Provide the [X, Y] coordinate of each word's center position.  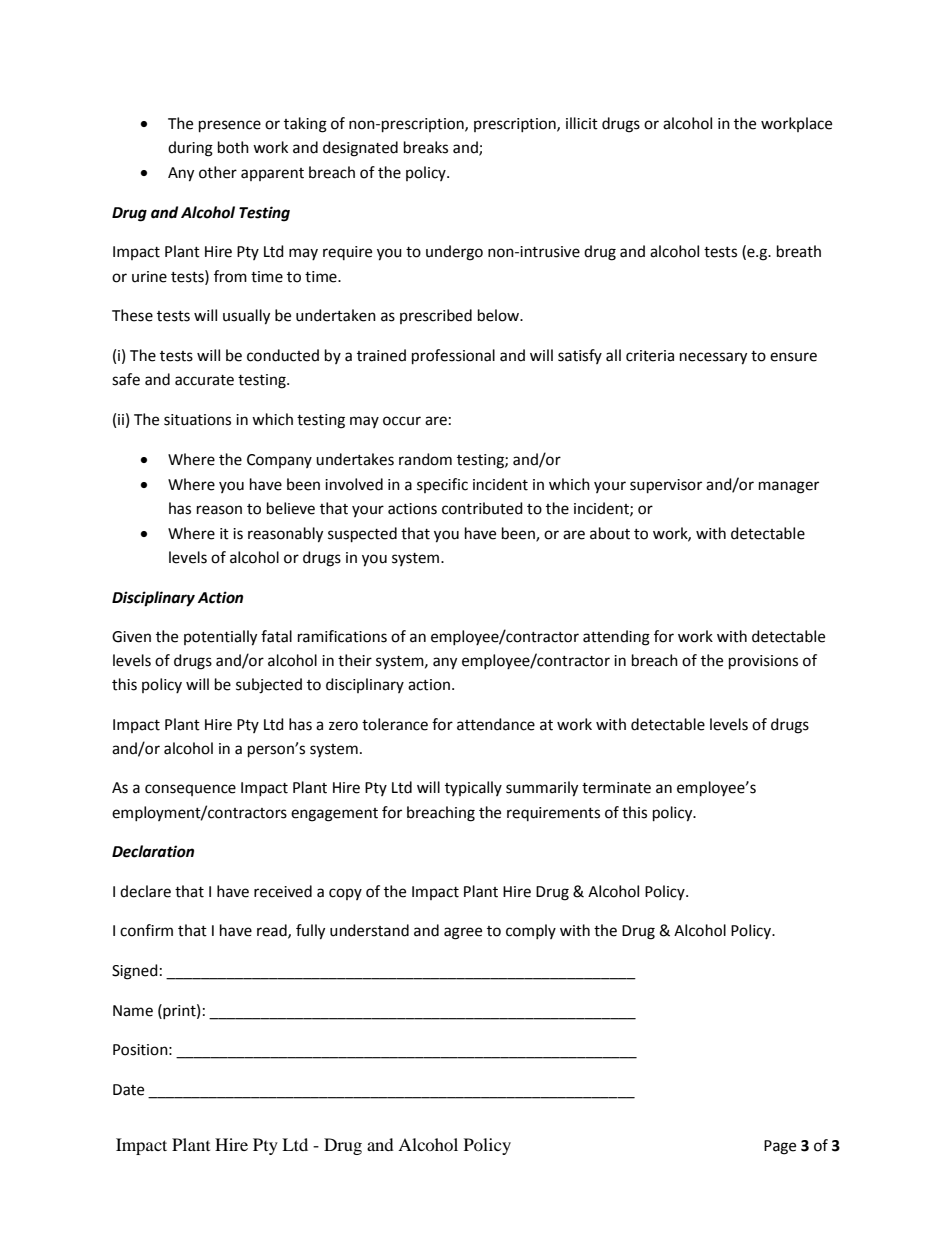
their [355, 660]
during [190, 149]
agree [463, 933]
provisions [763, 662]
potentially [220, 638]
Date [128, 1090]
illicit [582, 123]
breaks [426, 147]
